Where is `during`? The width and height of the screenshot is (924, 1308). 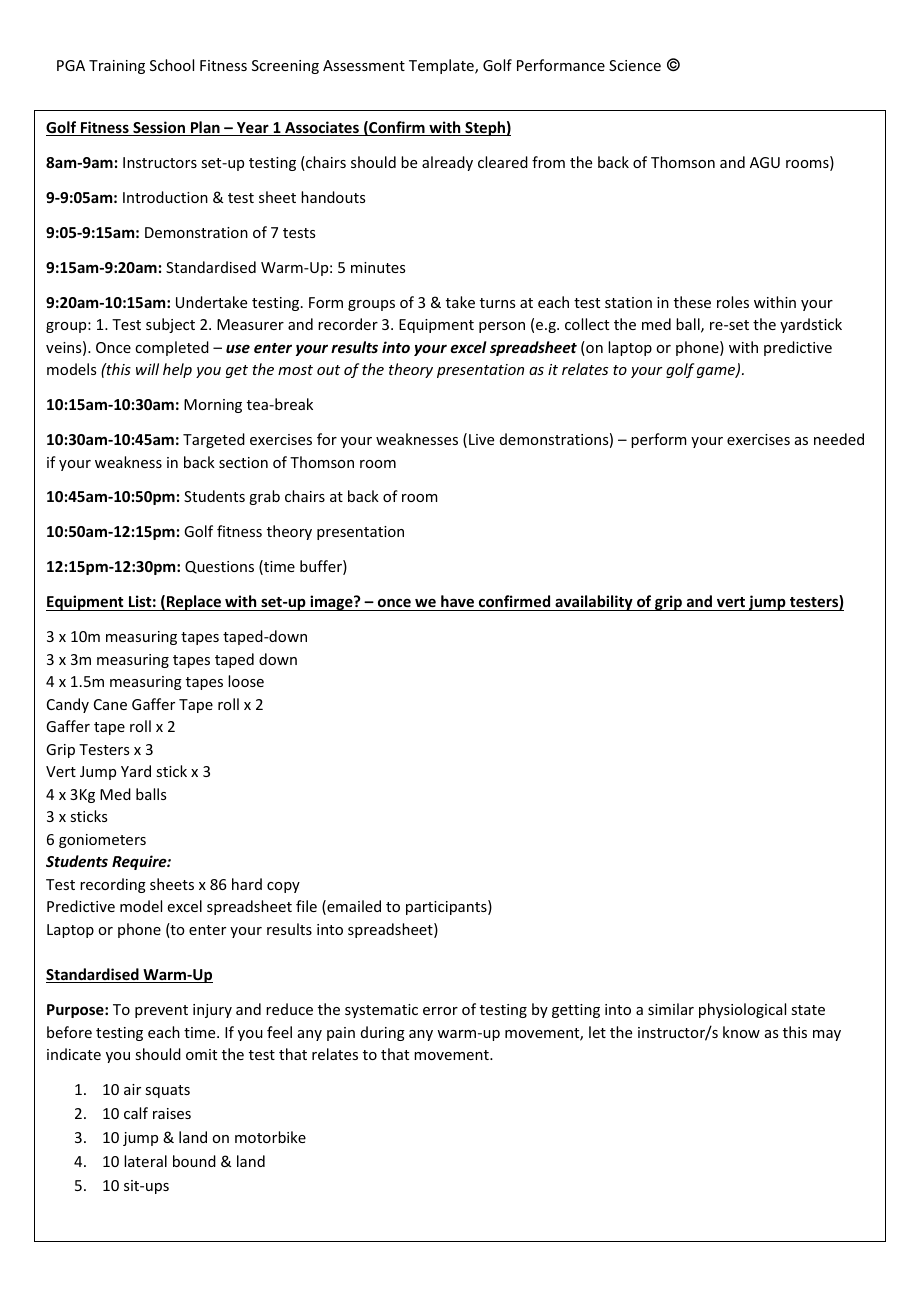
during is located at coordinates (383, 1033).
